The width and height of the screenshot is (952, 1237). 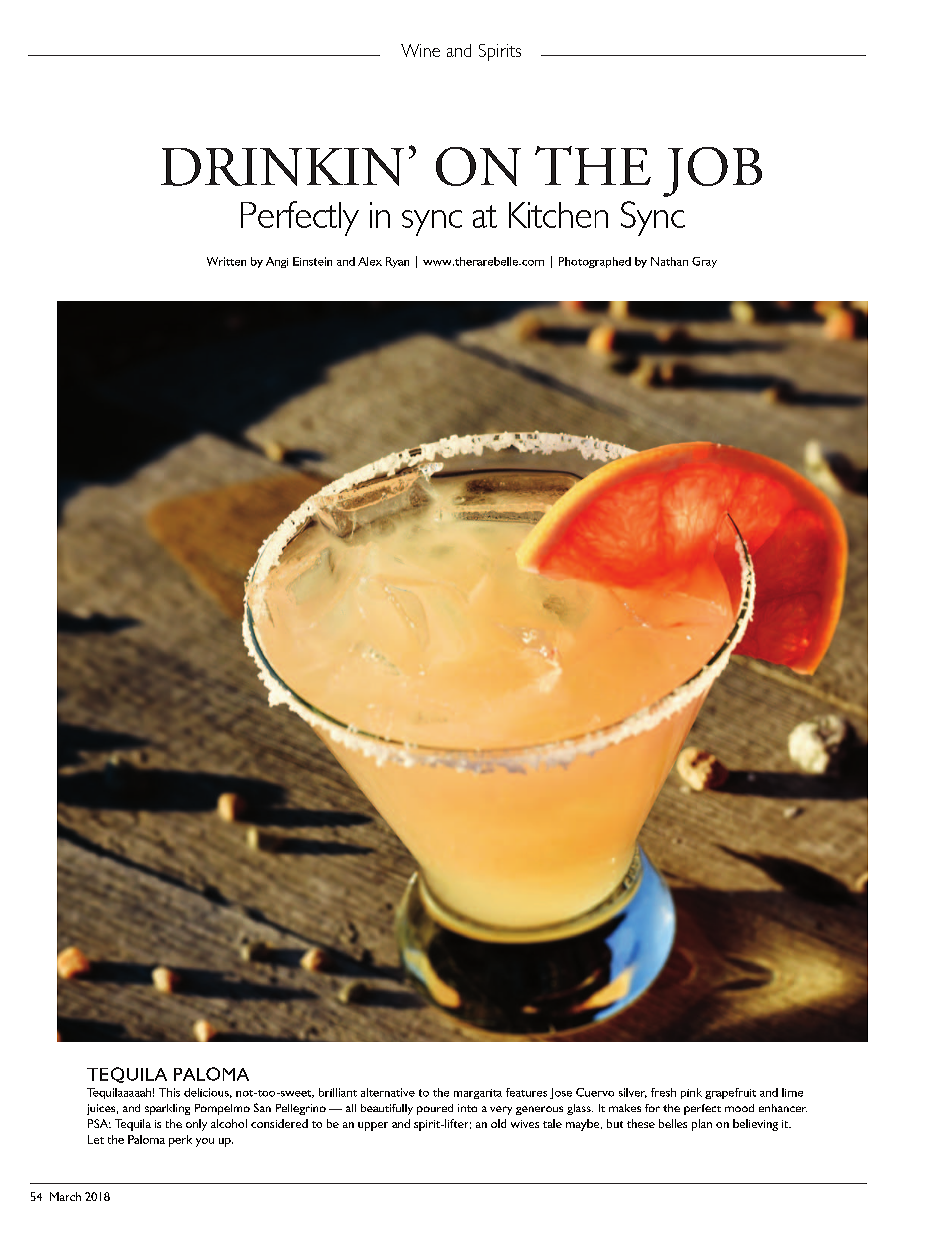 I want to click on JOB, so click(x=712, y=172).
